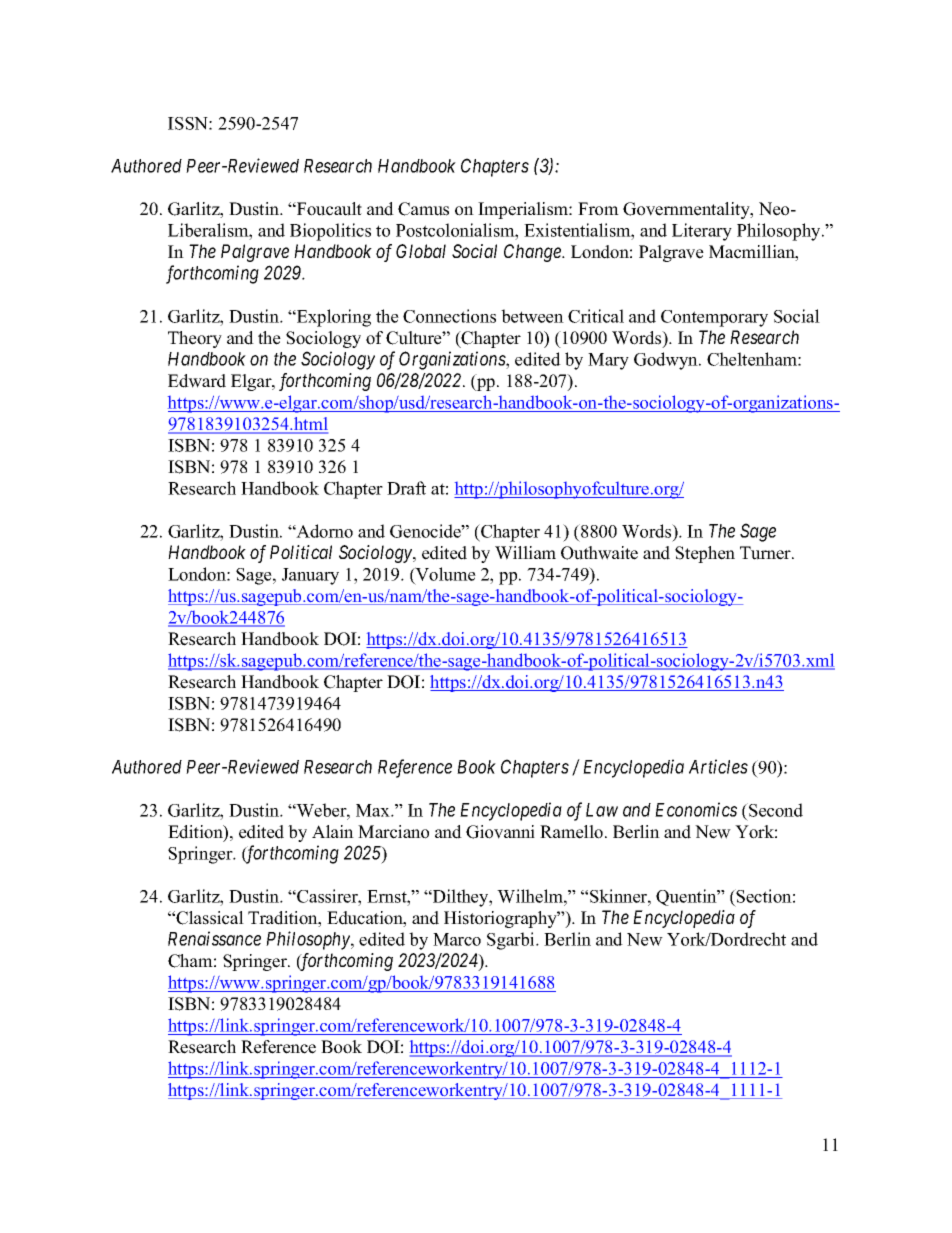 The image size is (952, 1233). Describe the element at coordinates (705, 554) in the image. I see `Stephen` at that location.
